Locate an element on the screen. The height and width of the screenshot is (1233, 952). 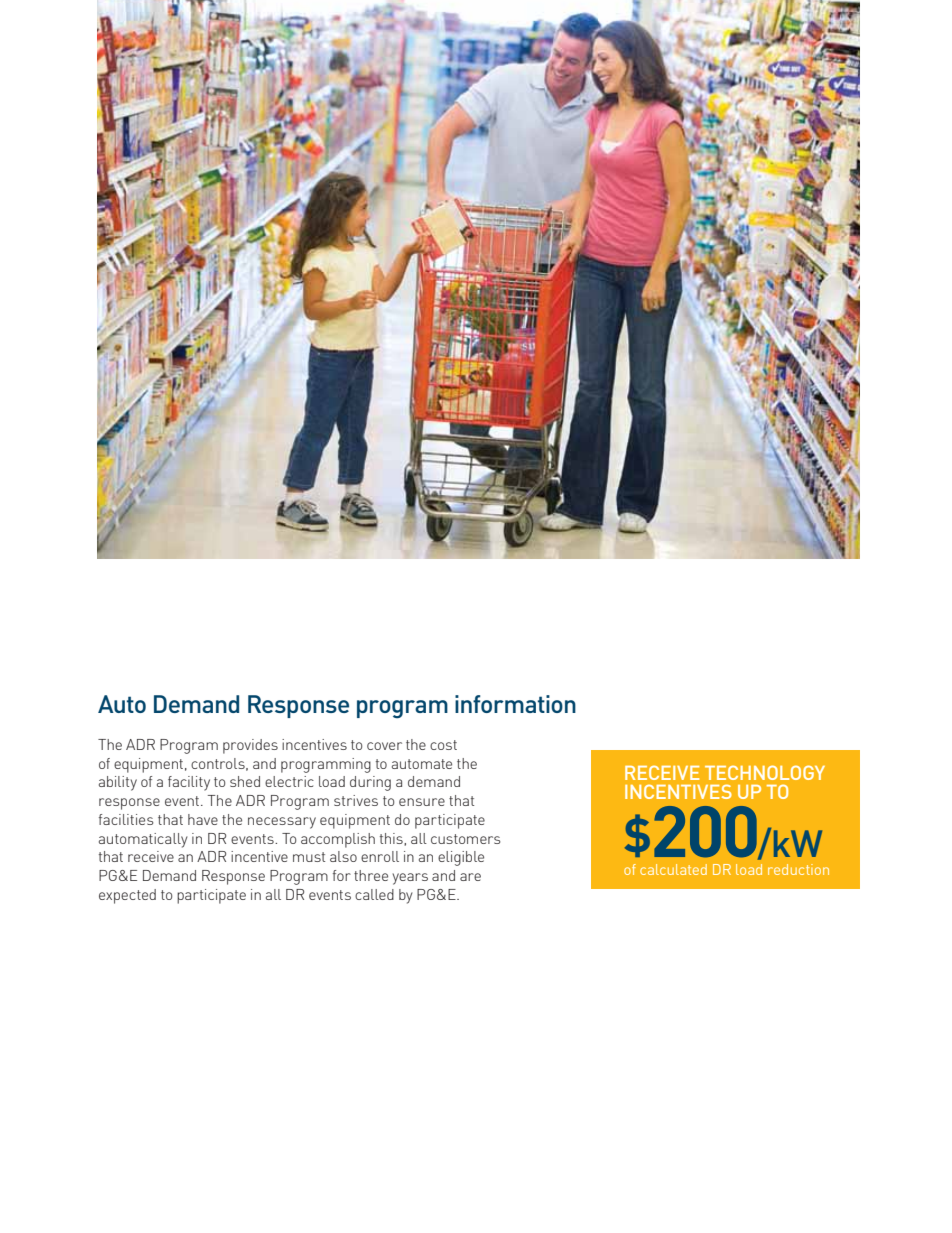
ensure is located at coordinates (422, 802).
